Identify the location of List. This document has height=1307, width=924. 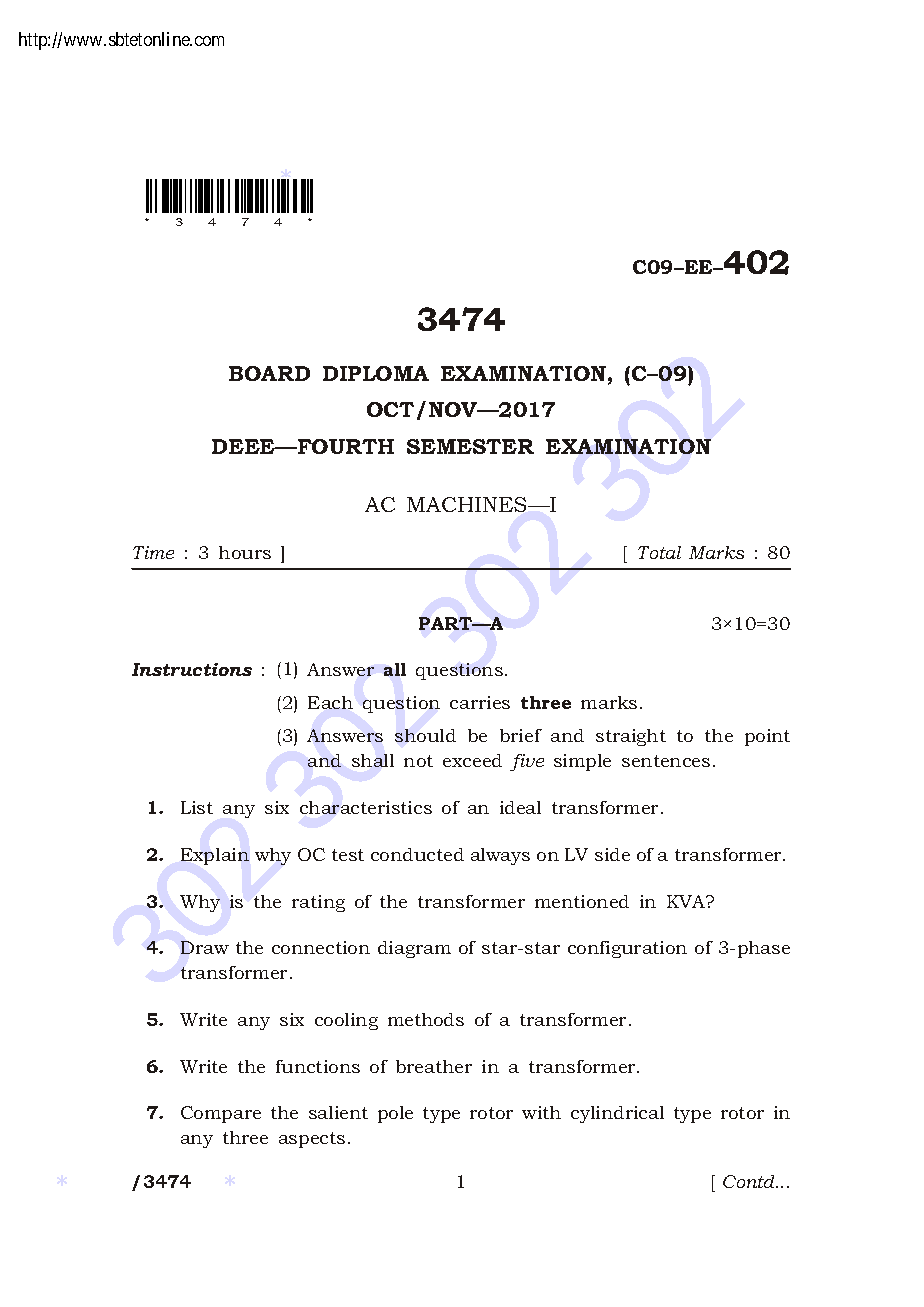
(197, 807).
